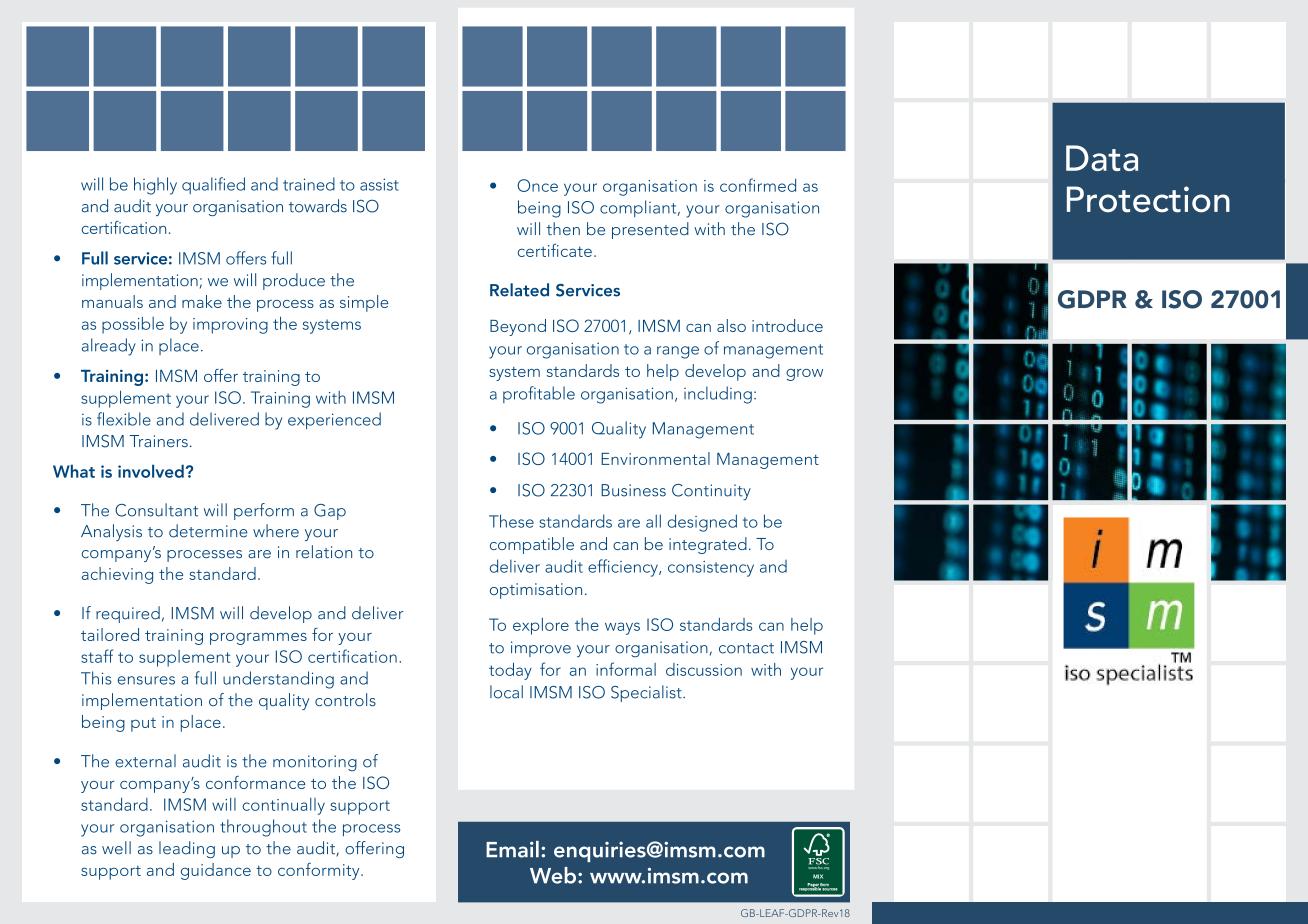 The image size is (1308, 924). I want to click on Data, so click(1102, 158).
